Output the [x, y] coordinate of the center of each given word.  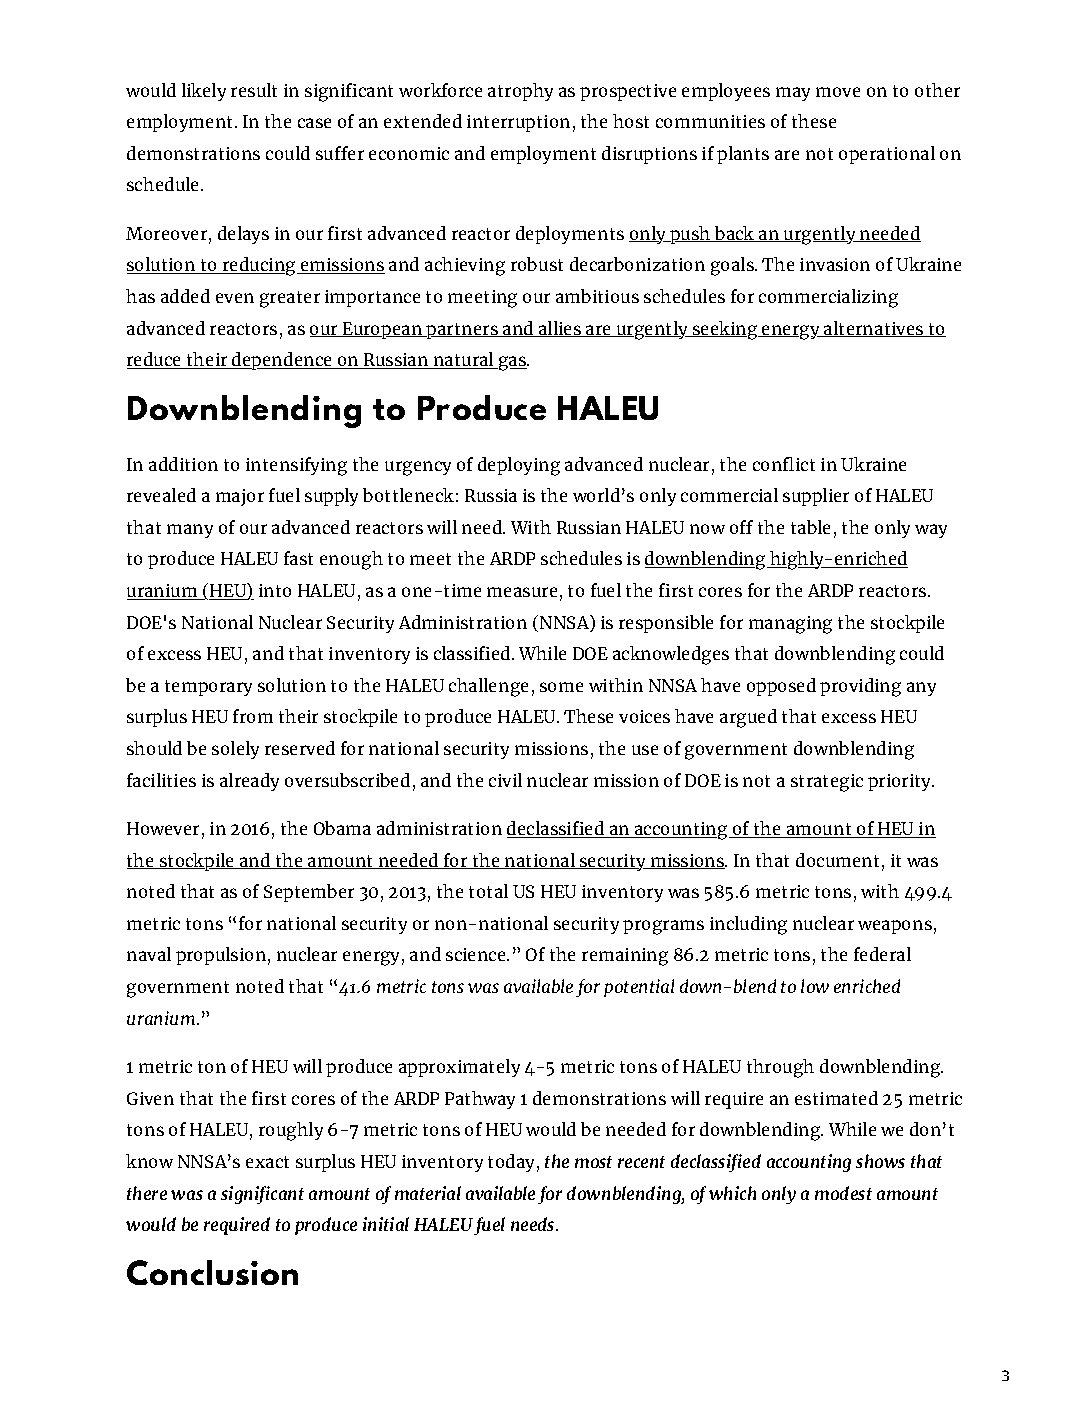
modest [843, 1193]
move [838, 92]
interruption [518, 123]
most [593, 1162]
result [254, 90]
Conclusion [212, 1272]
